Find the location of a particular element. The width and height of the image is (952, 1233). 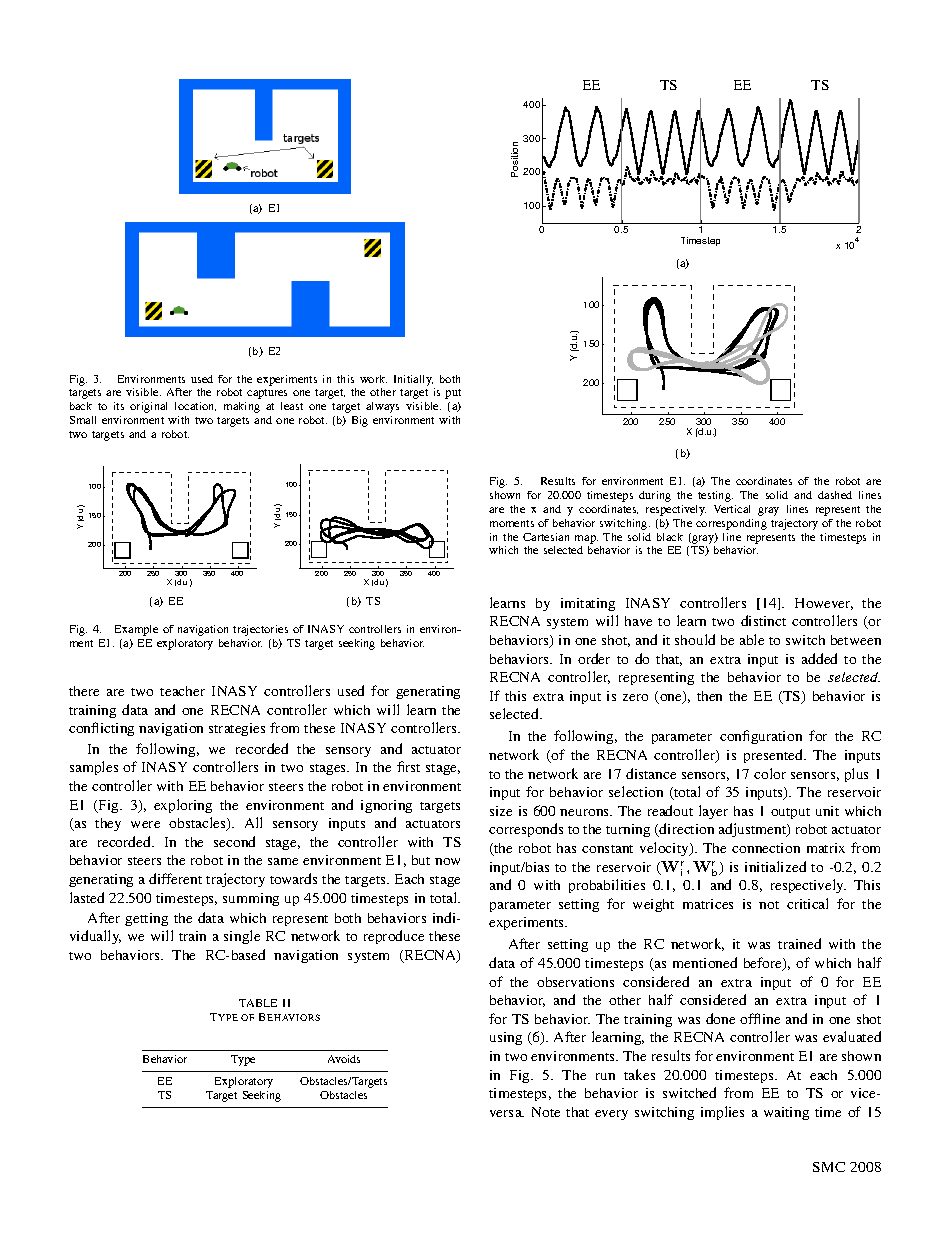

waiting is located at coordinates (786, 1113).
